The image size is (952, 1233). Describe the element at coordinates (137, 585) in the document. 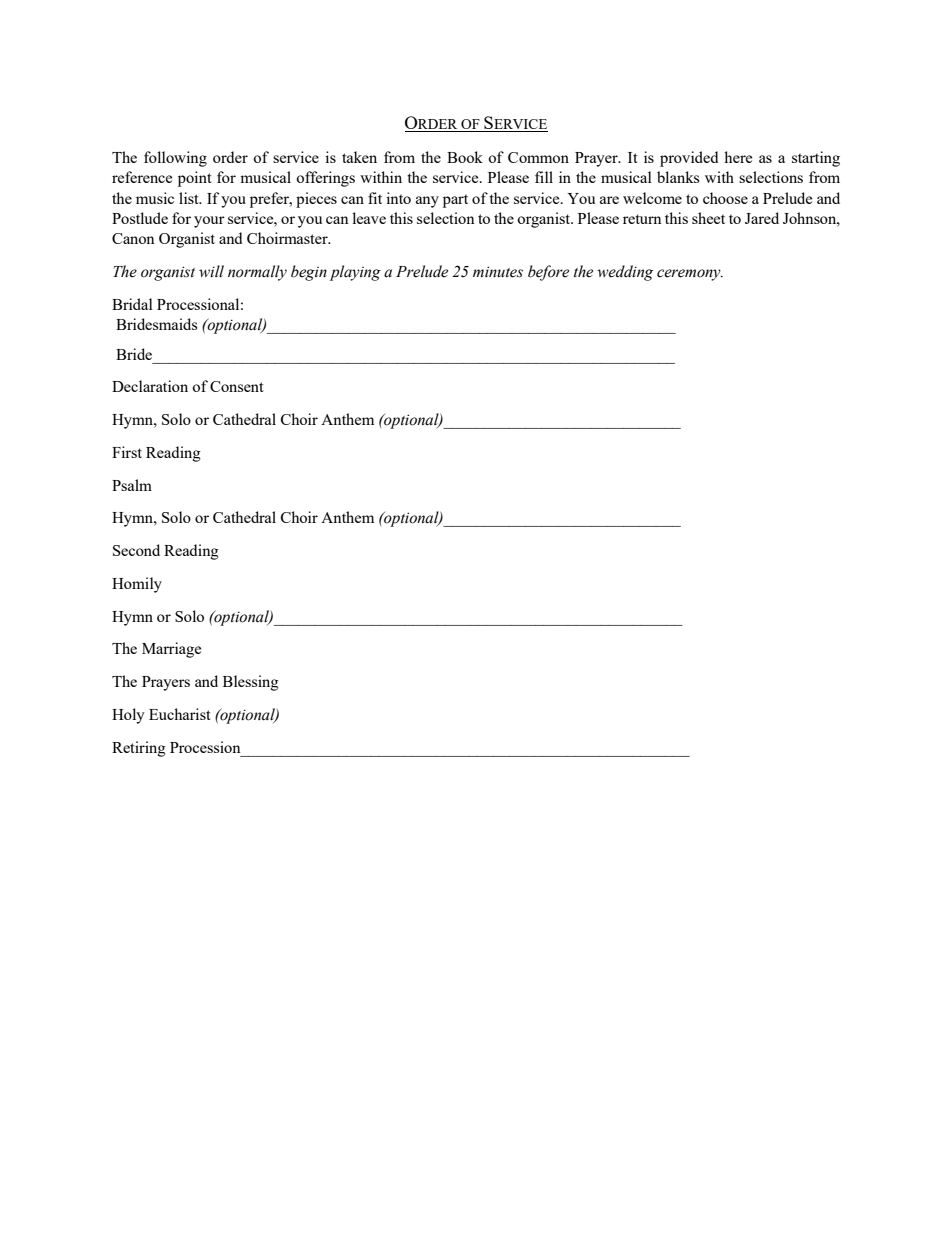

I see `Homily` at that location.
